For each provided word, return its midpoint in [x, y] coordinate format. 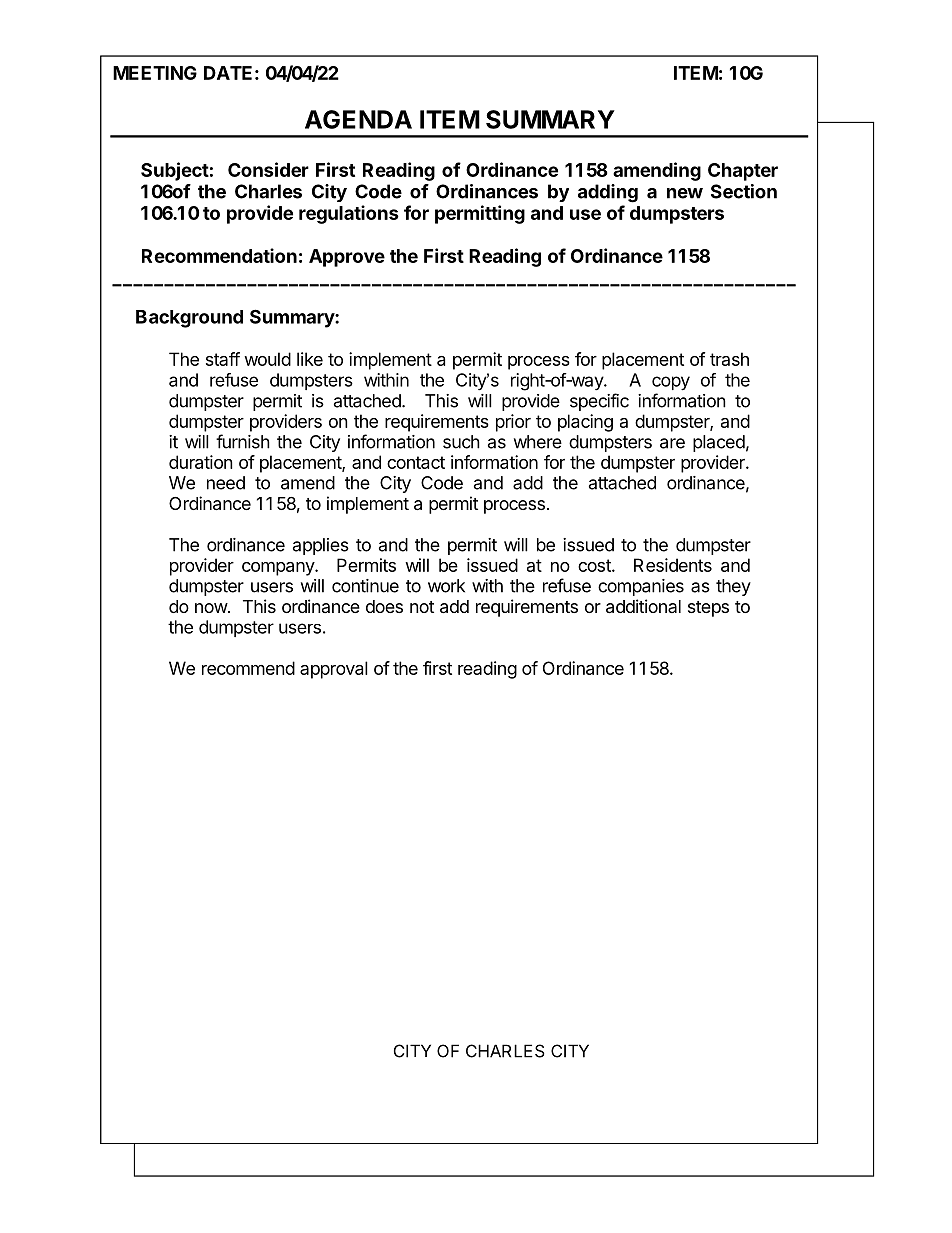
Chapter [743, 172]
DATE [228, 73]
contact [416, 462]
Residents [673, 565]
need [226, 483]
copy [671, 383]
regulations [349, 214]
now [212, 608]
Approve [347, 258]
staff [223, 359]
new [685, 193]
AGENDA [358, 119]
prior [513, 423]
